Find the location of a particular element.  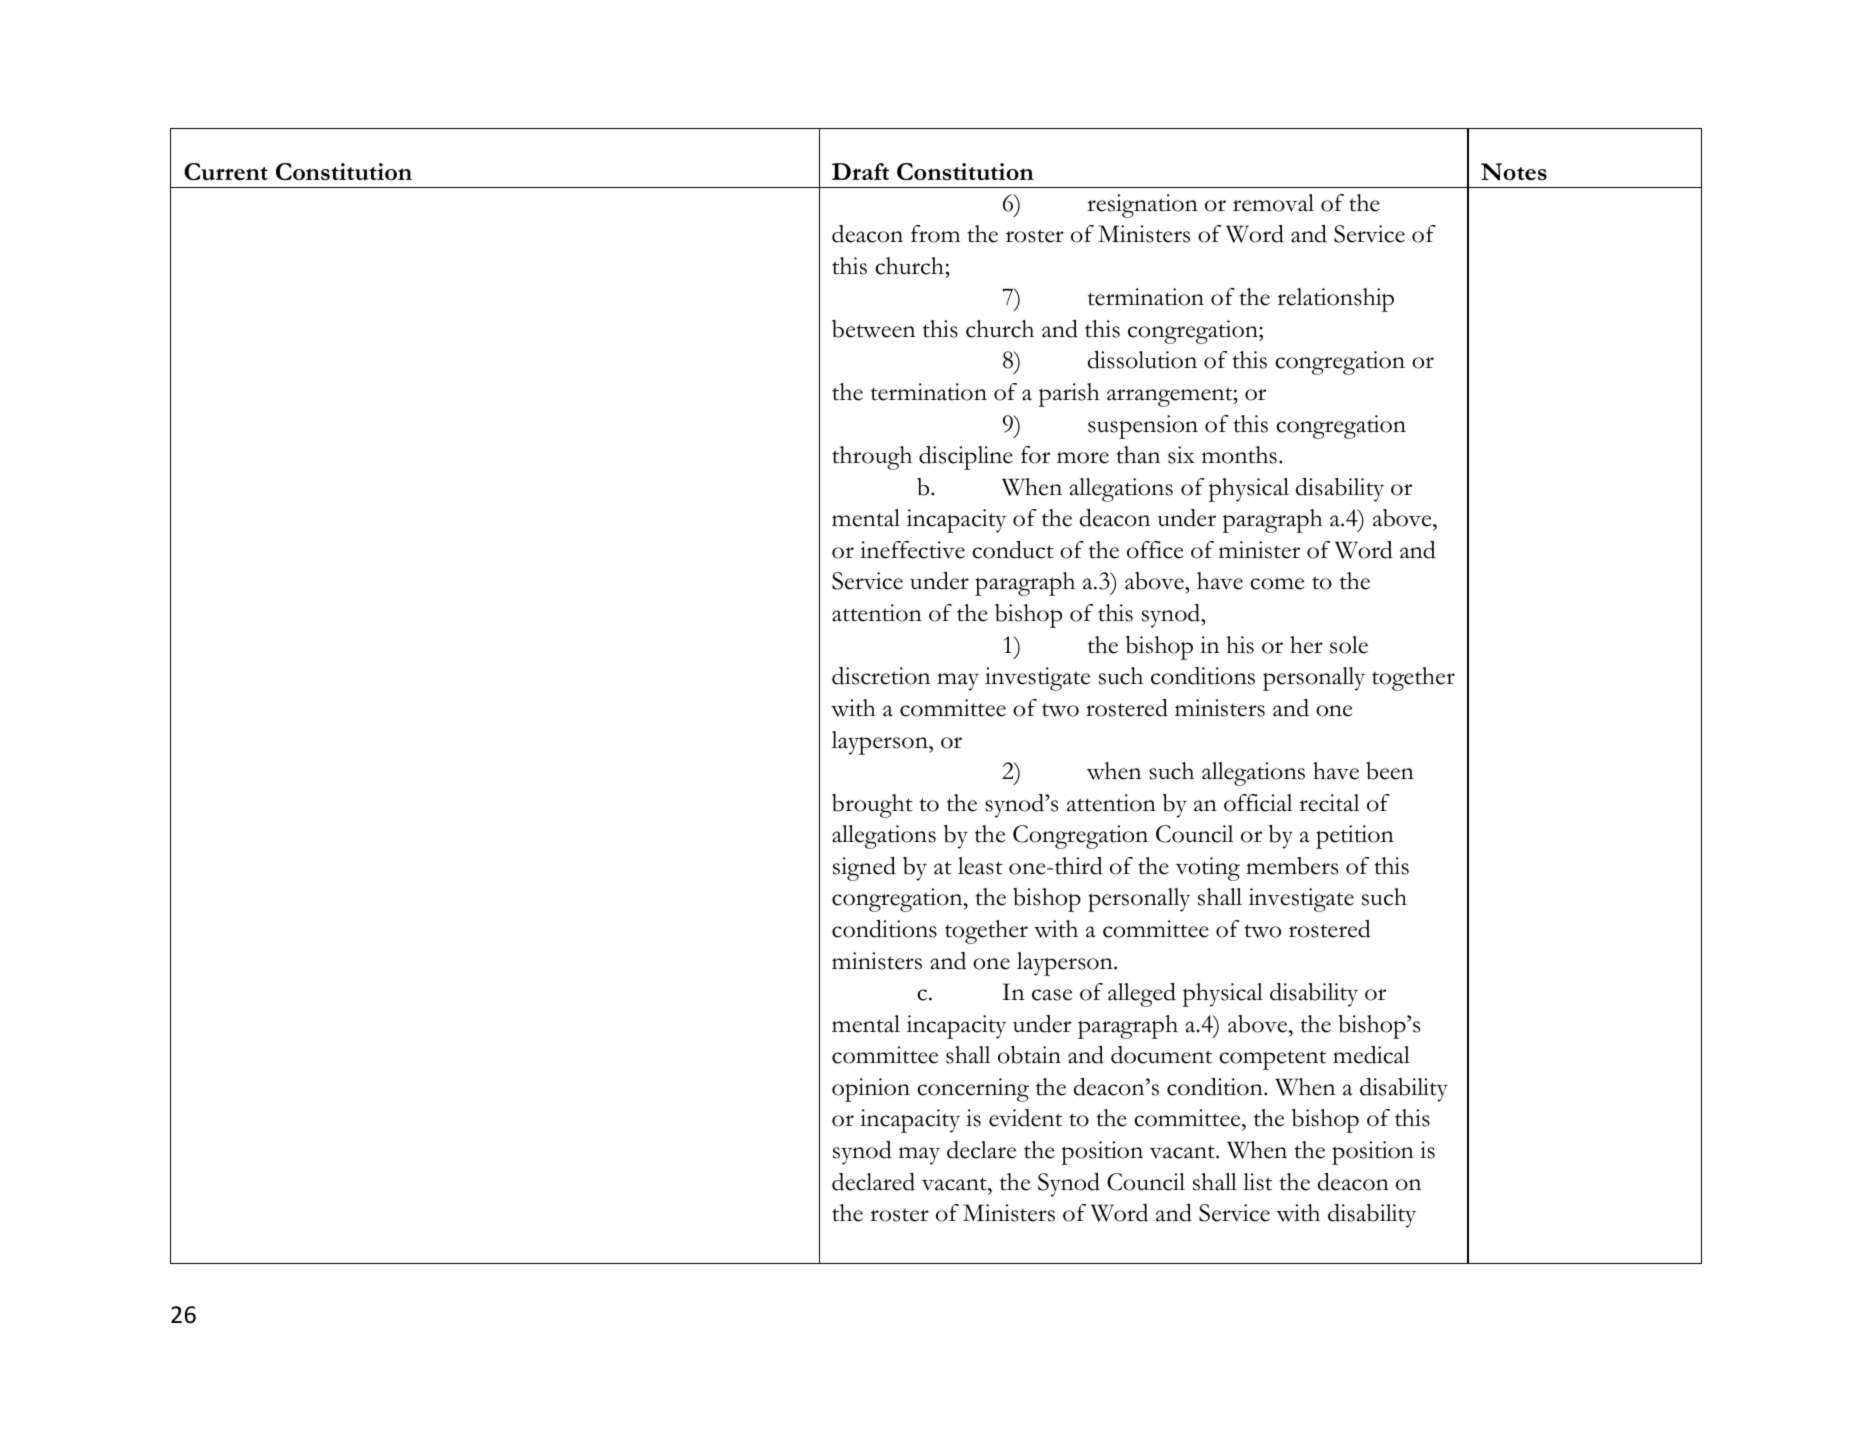

Draft is located at coordinates (860, 171).
